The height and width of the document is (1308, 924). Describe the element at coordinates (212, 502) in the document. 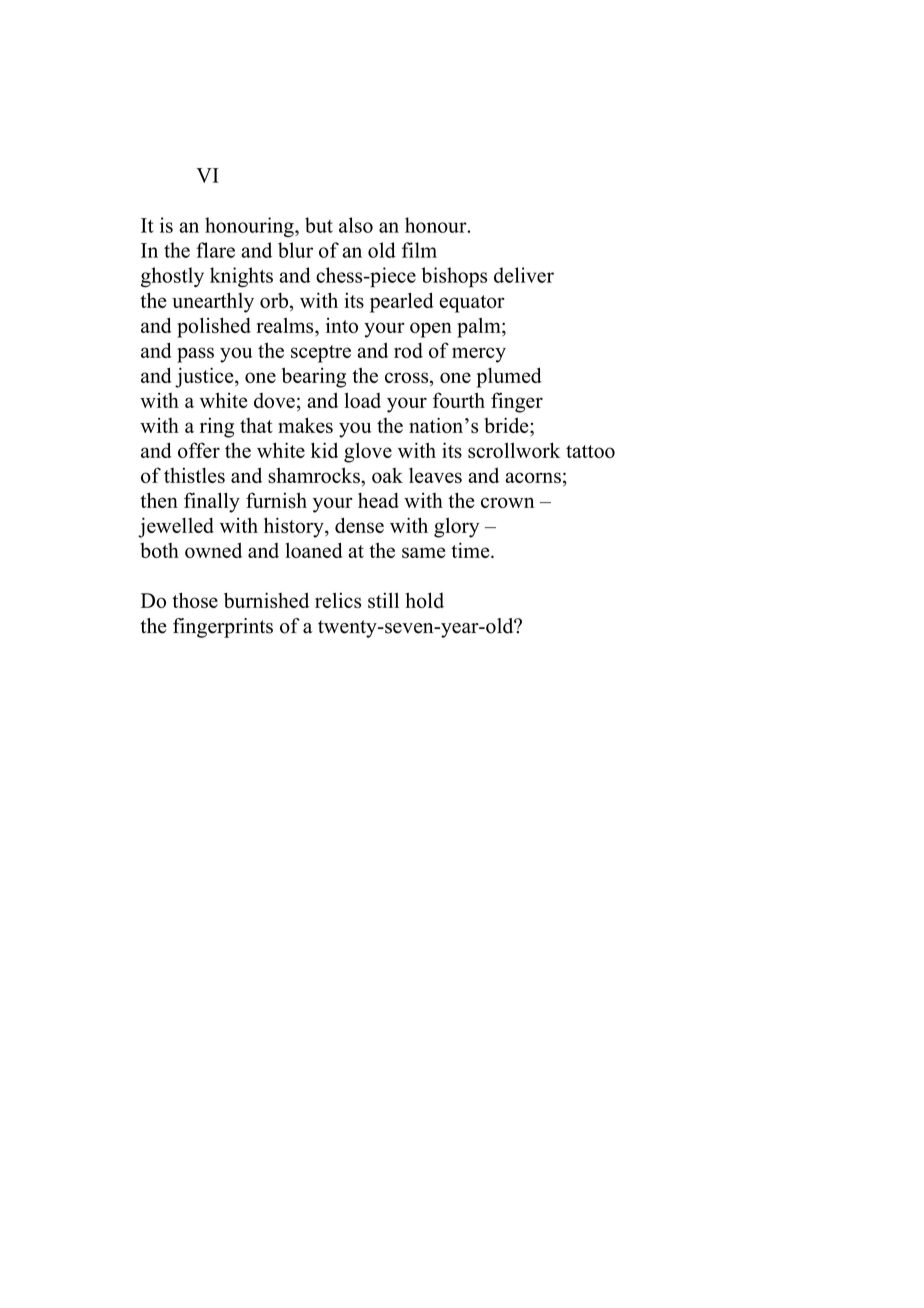

I see `finally` at that location.
